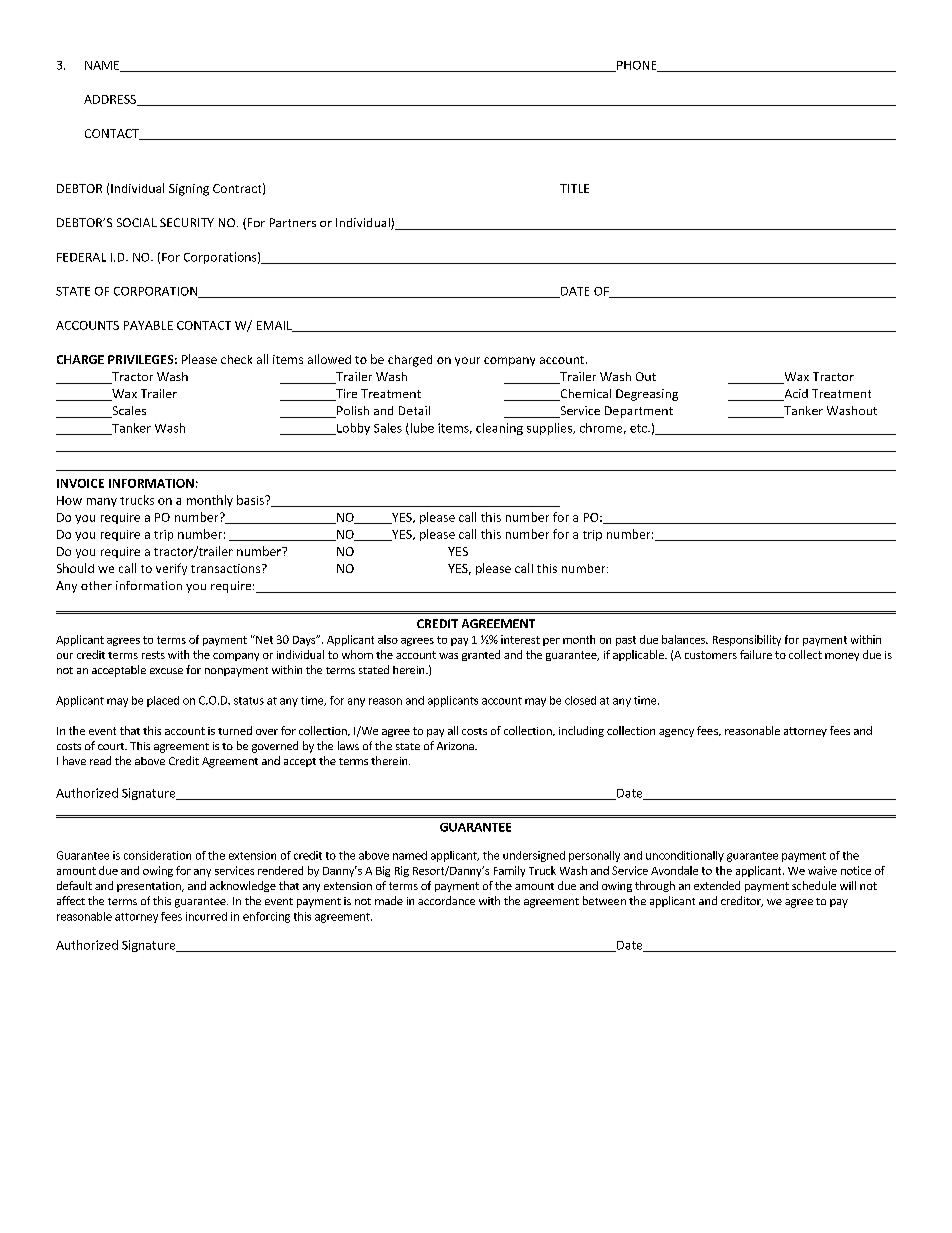 This document has width=952, height=1233. Describe the element at coordinates (795, 395) in the document. I see `Acid` at that location.
